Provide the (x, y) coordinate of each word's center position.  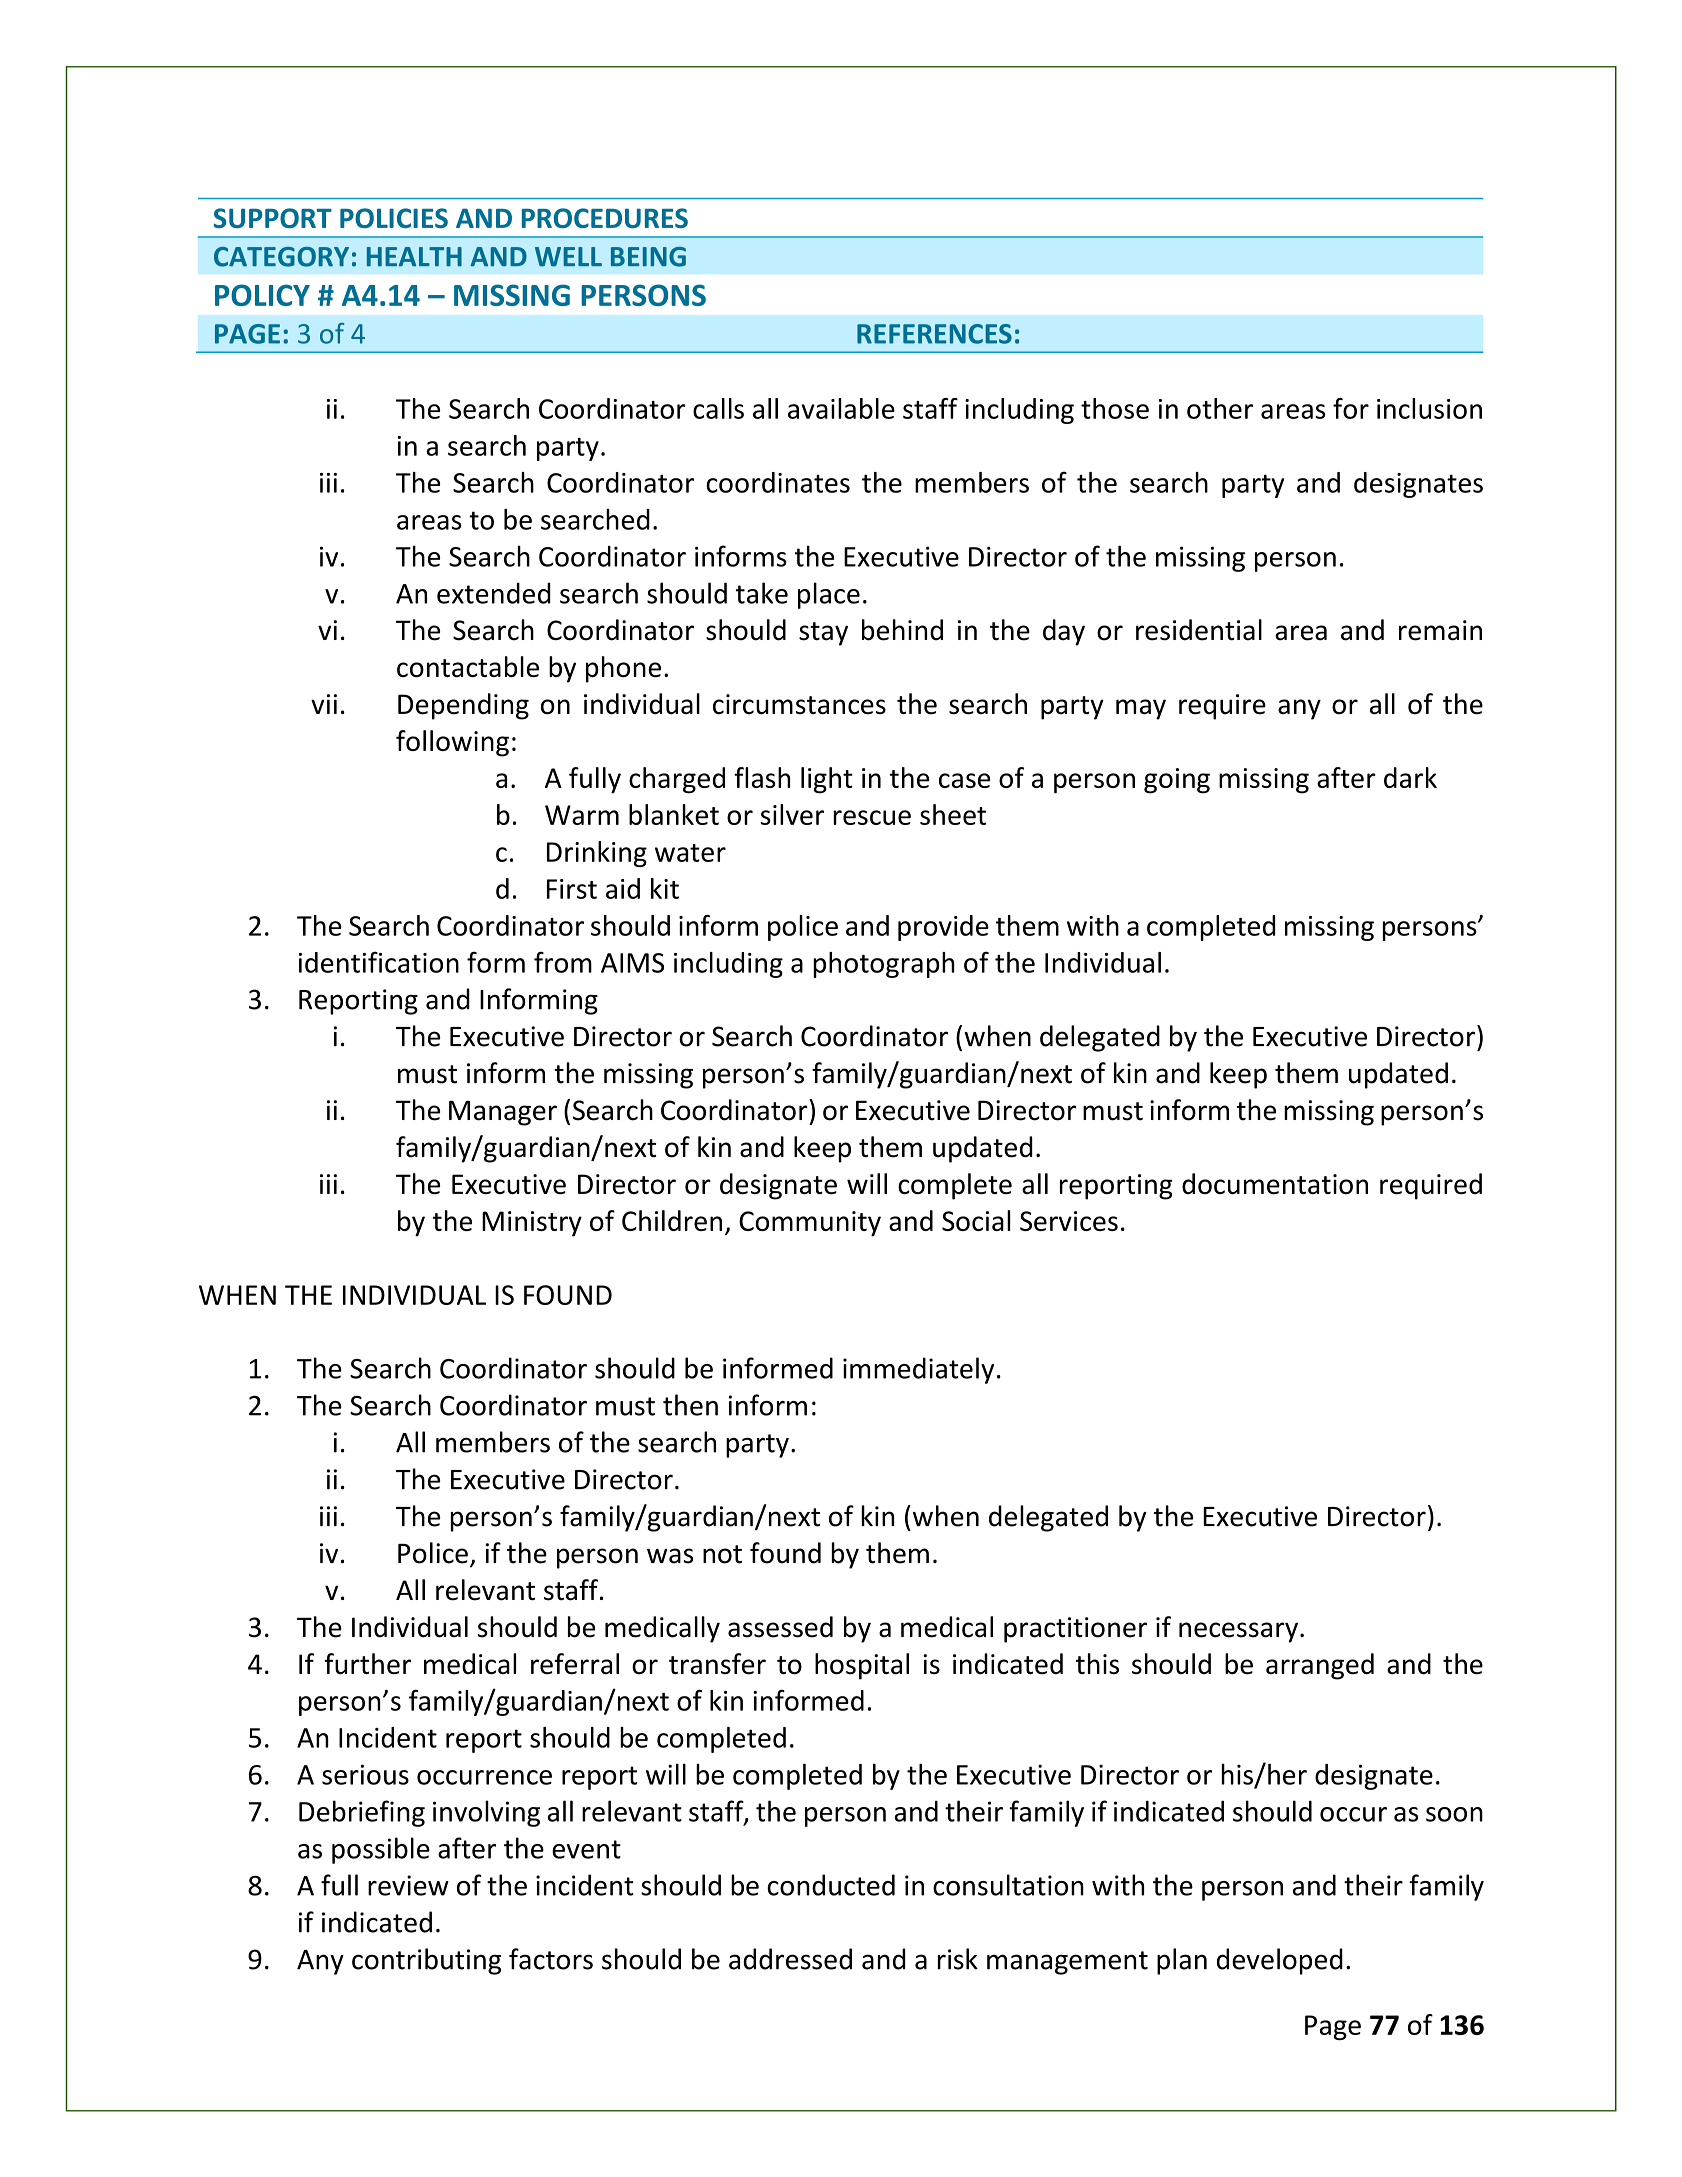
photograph (884, 965)
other (1220, 408)
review (408, 1885)
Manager (503, 1113)
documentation (1275, 1183)
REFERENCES (934, 334)
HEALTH (414, 256)
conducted (831, 1885)
